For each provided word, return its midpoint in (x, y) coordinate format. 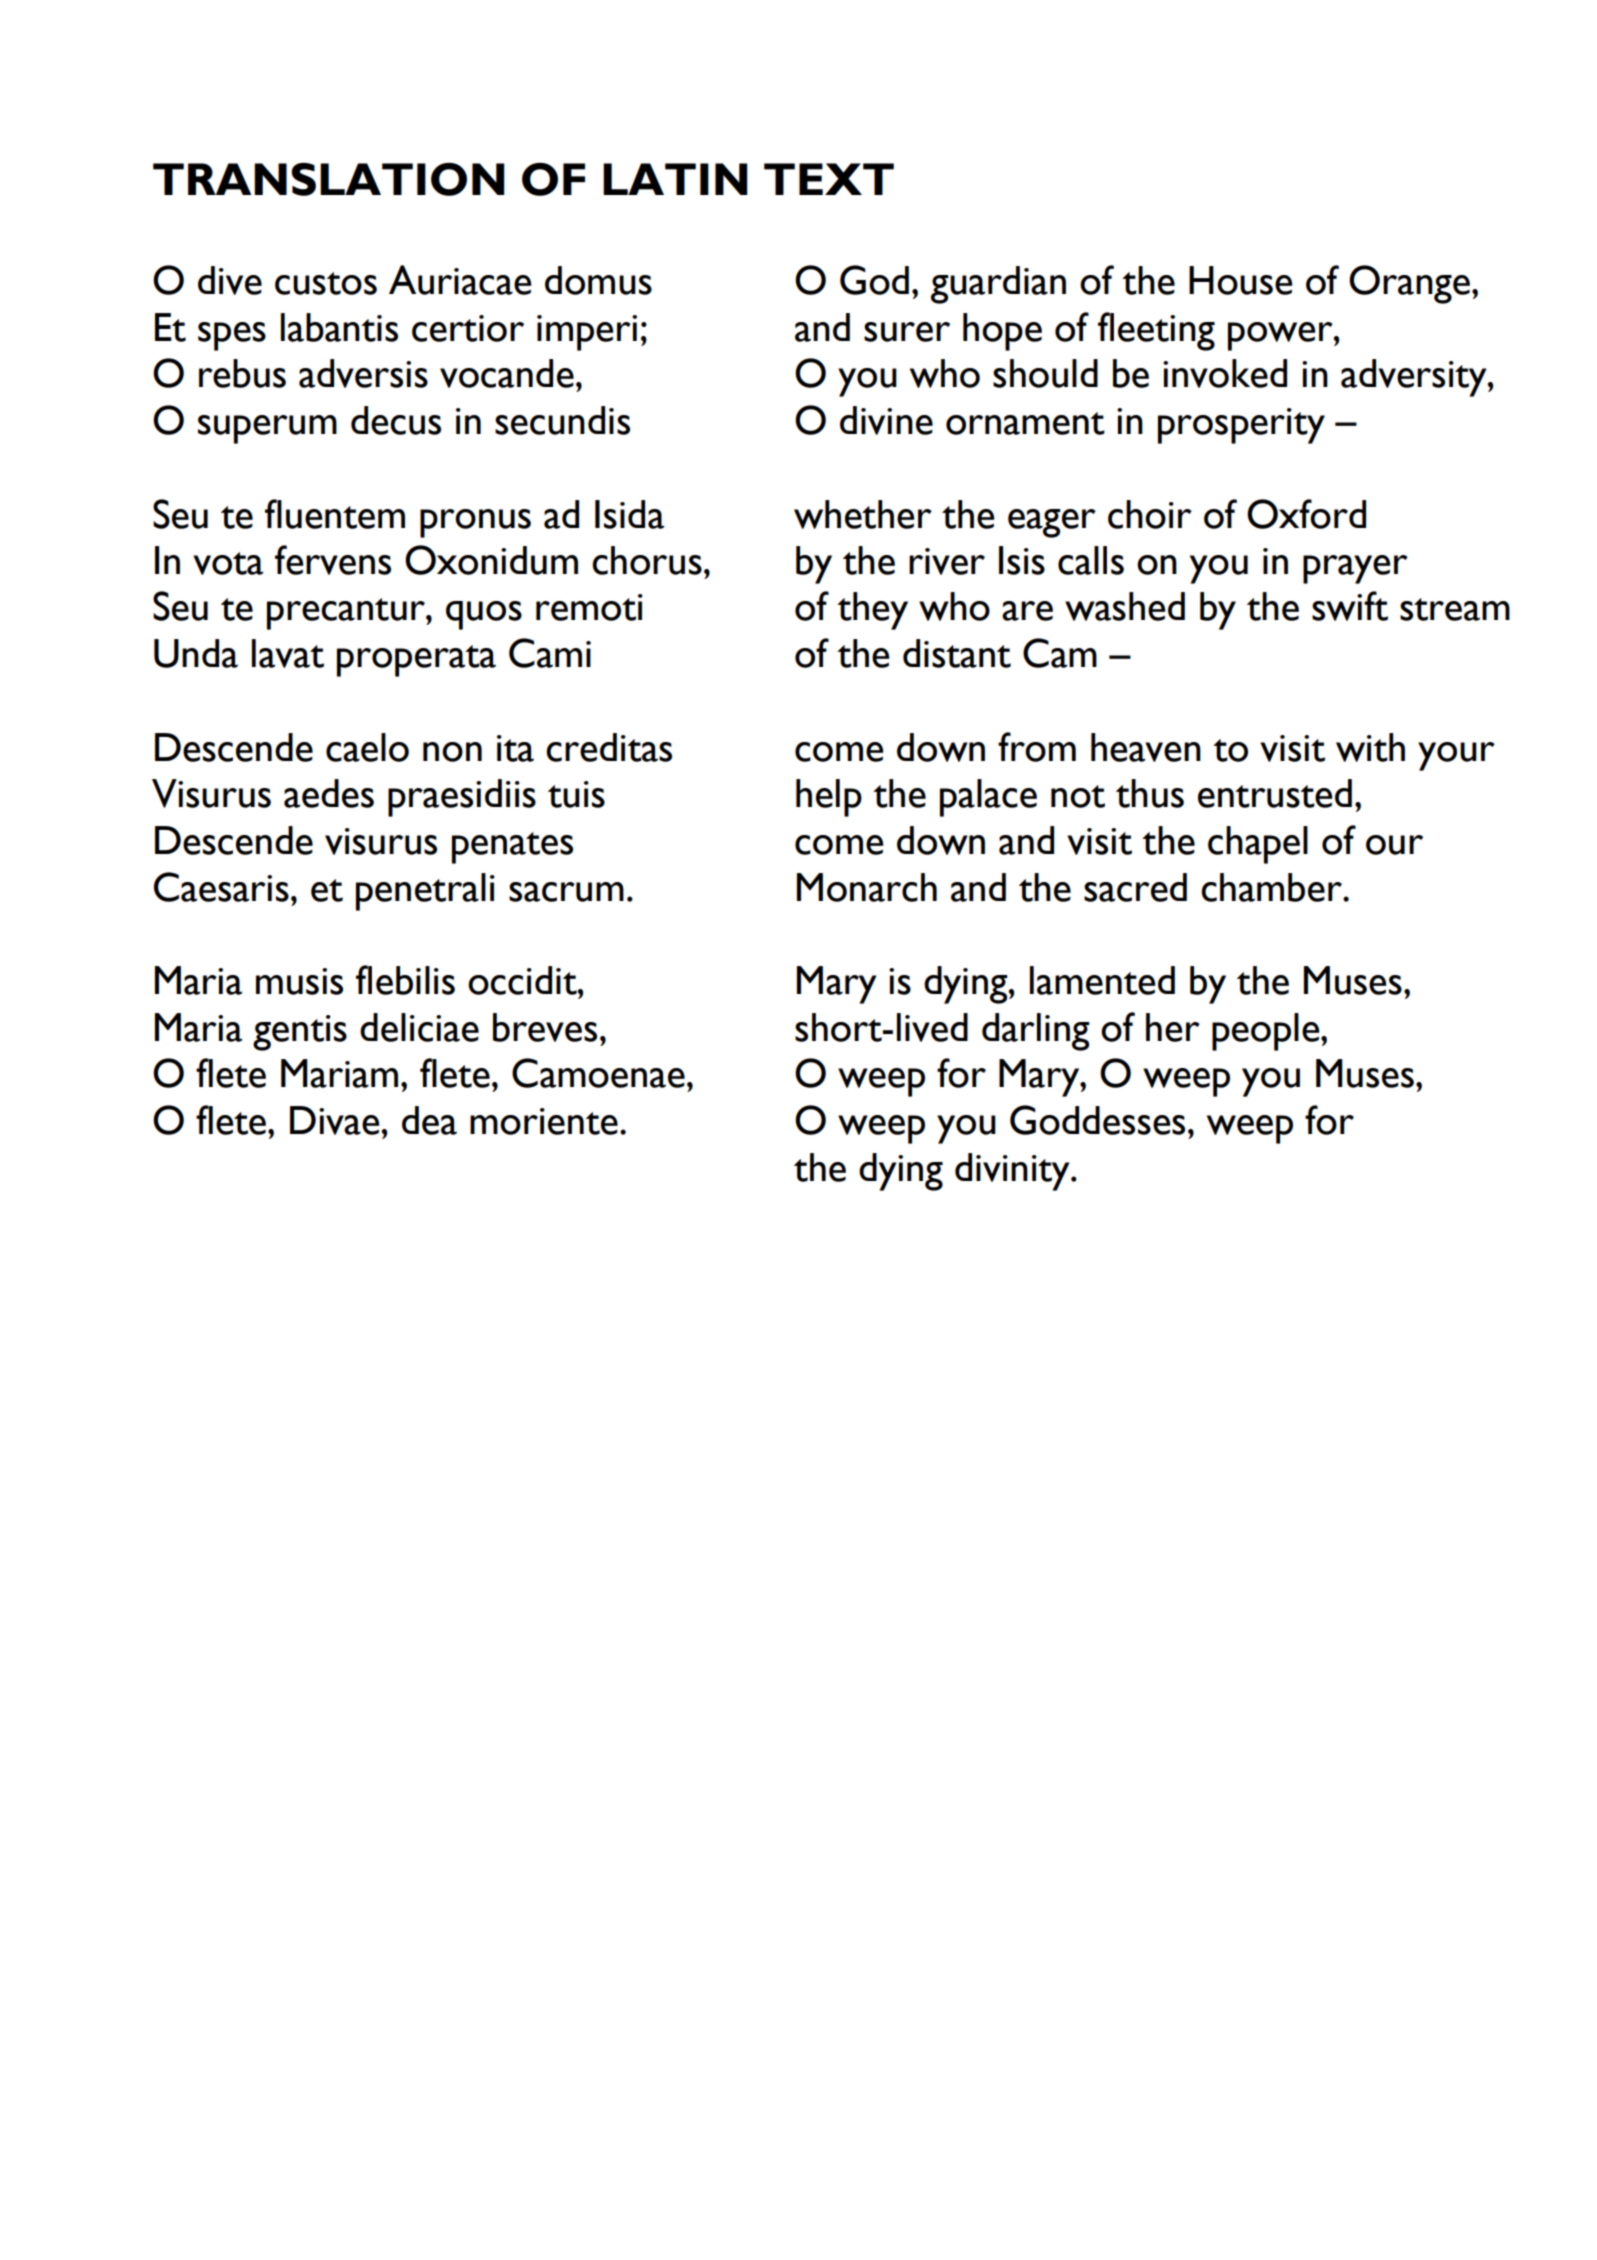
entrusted (1275, 793)
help (829, 798)
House (1240, 280)
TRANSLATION (329, 179)
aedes (329, 793)
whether (863, 514)
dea (429, 1120)
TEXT (829, 179)
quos (484, 615)
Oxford (1306, 514)
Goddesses (1097, 1120)
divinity (1013, 1172)
